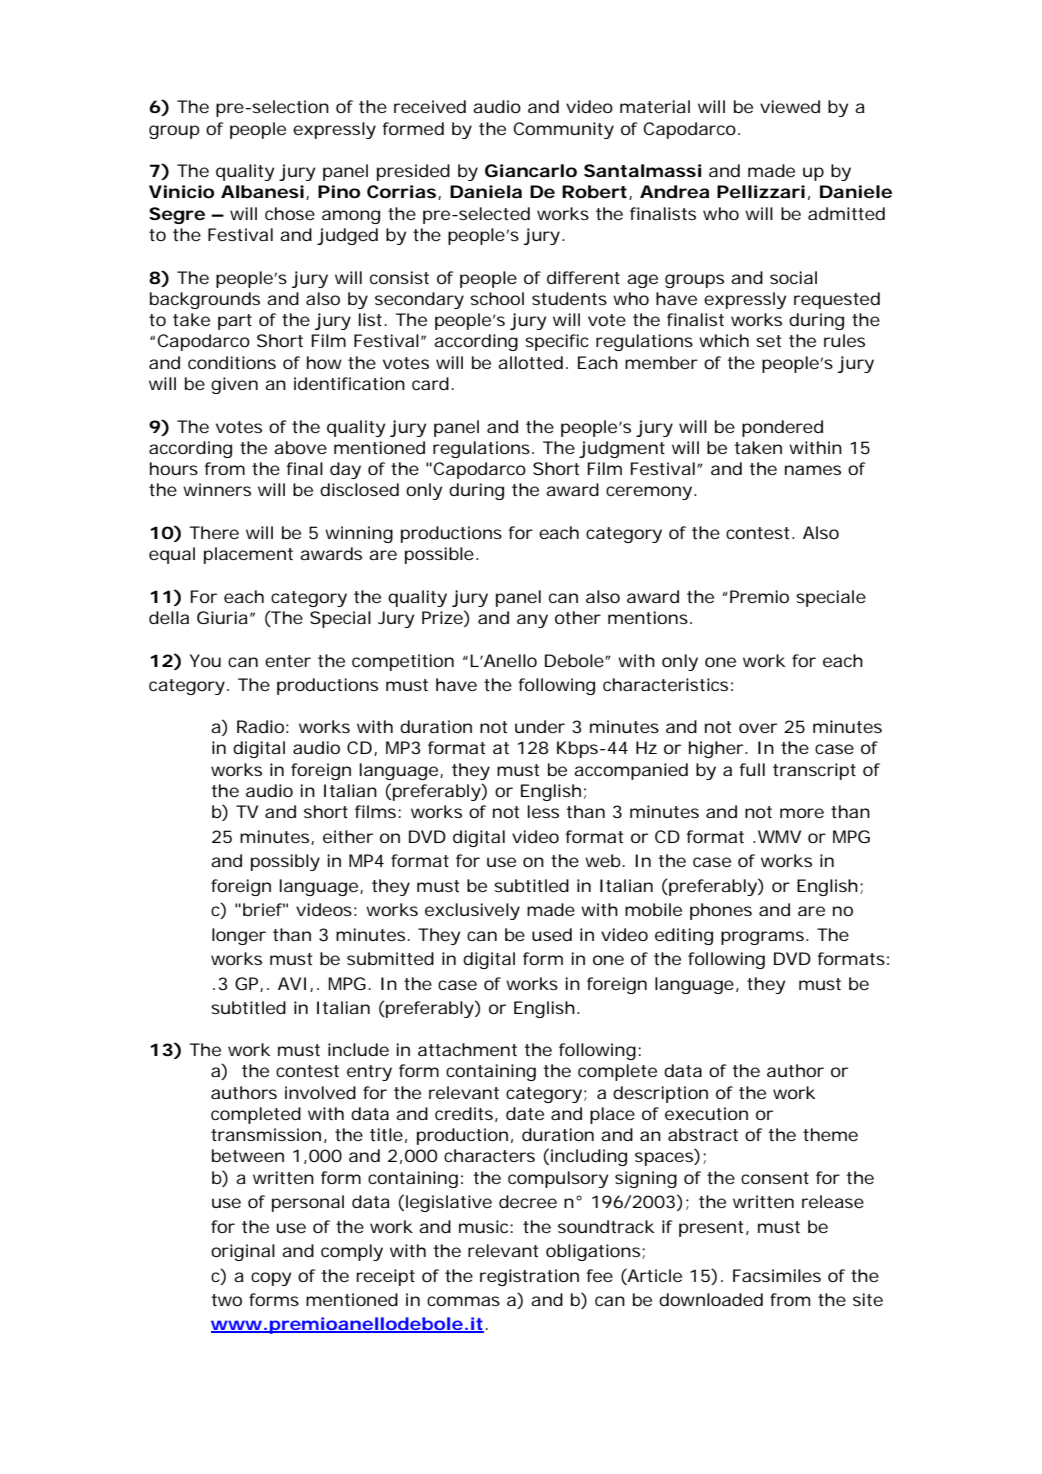  I want to click on pondered, so click(782, 428).
